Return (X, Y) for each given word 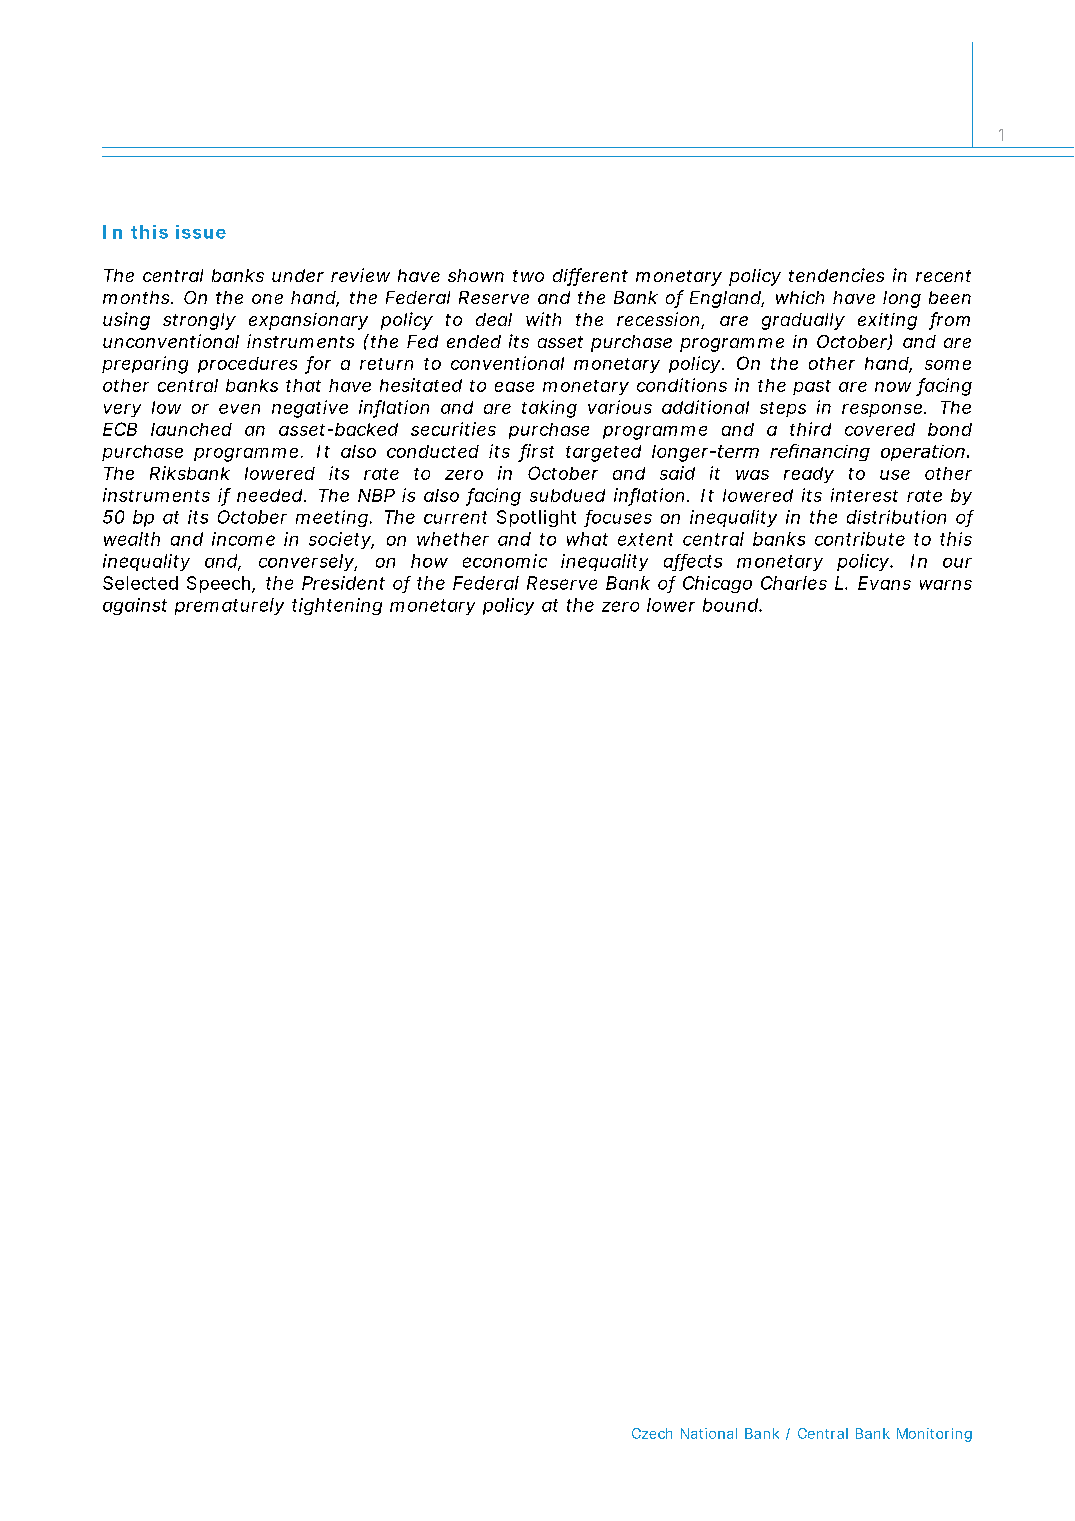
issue (201, 232)
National (709, 1433)
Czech (652, 1433)
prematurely (229, 606)
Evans (884, 583)
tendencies (836, 275)
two (528, 276)
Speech (218, 584)
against (135, 606)
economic (505, 561)
